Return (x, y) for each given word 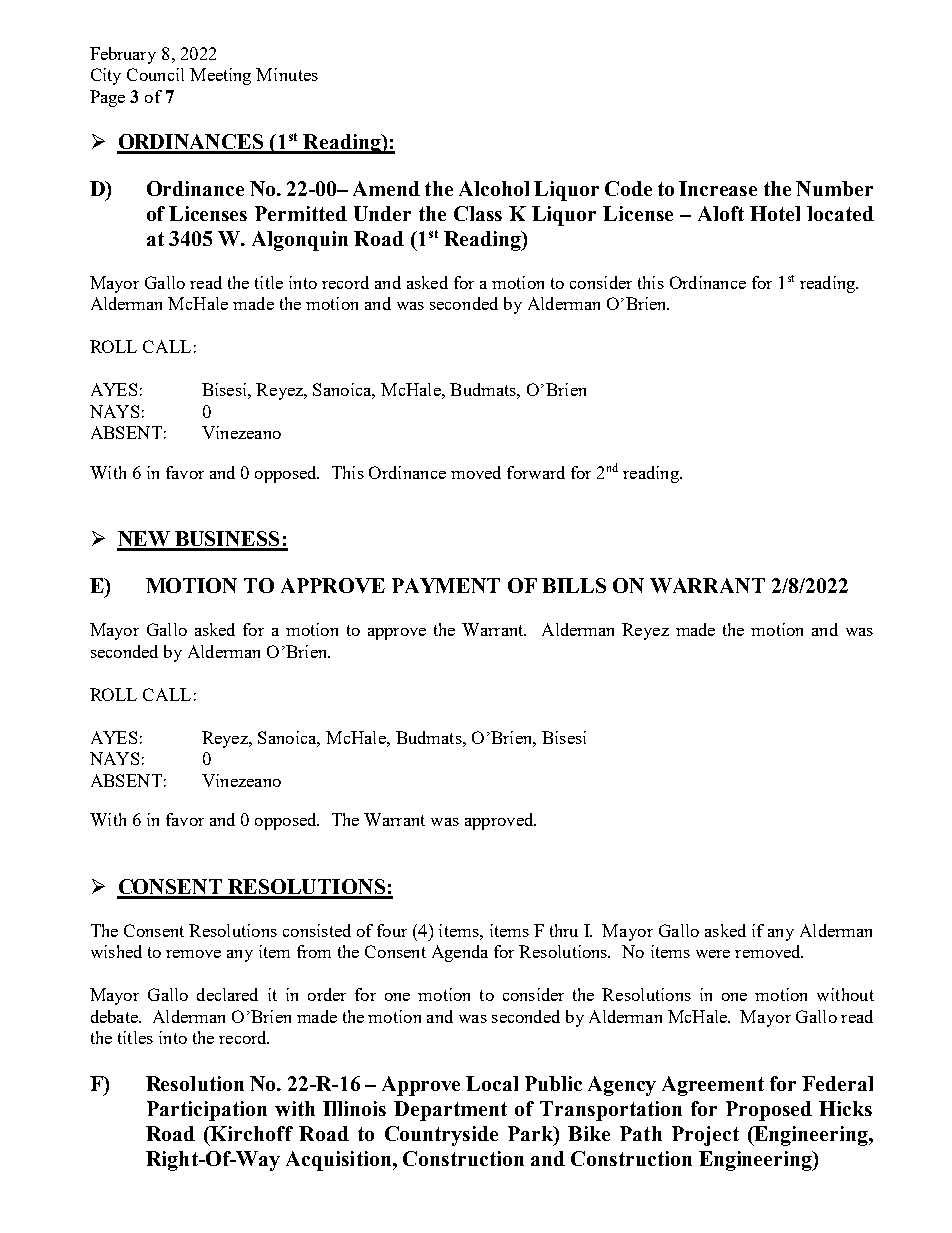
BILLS (574, 585)
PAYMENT (446, 585)
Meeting (220, 76)
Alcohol (494, 188)
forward (536, 472)
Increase (718, 188)
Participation (207, 1111)
